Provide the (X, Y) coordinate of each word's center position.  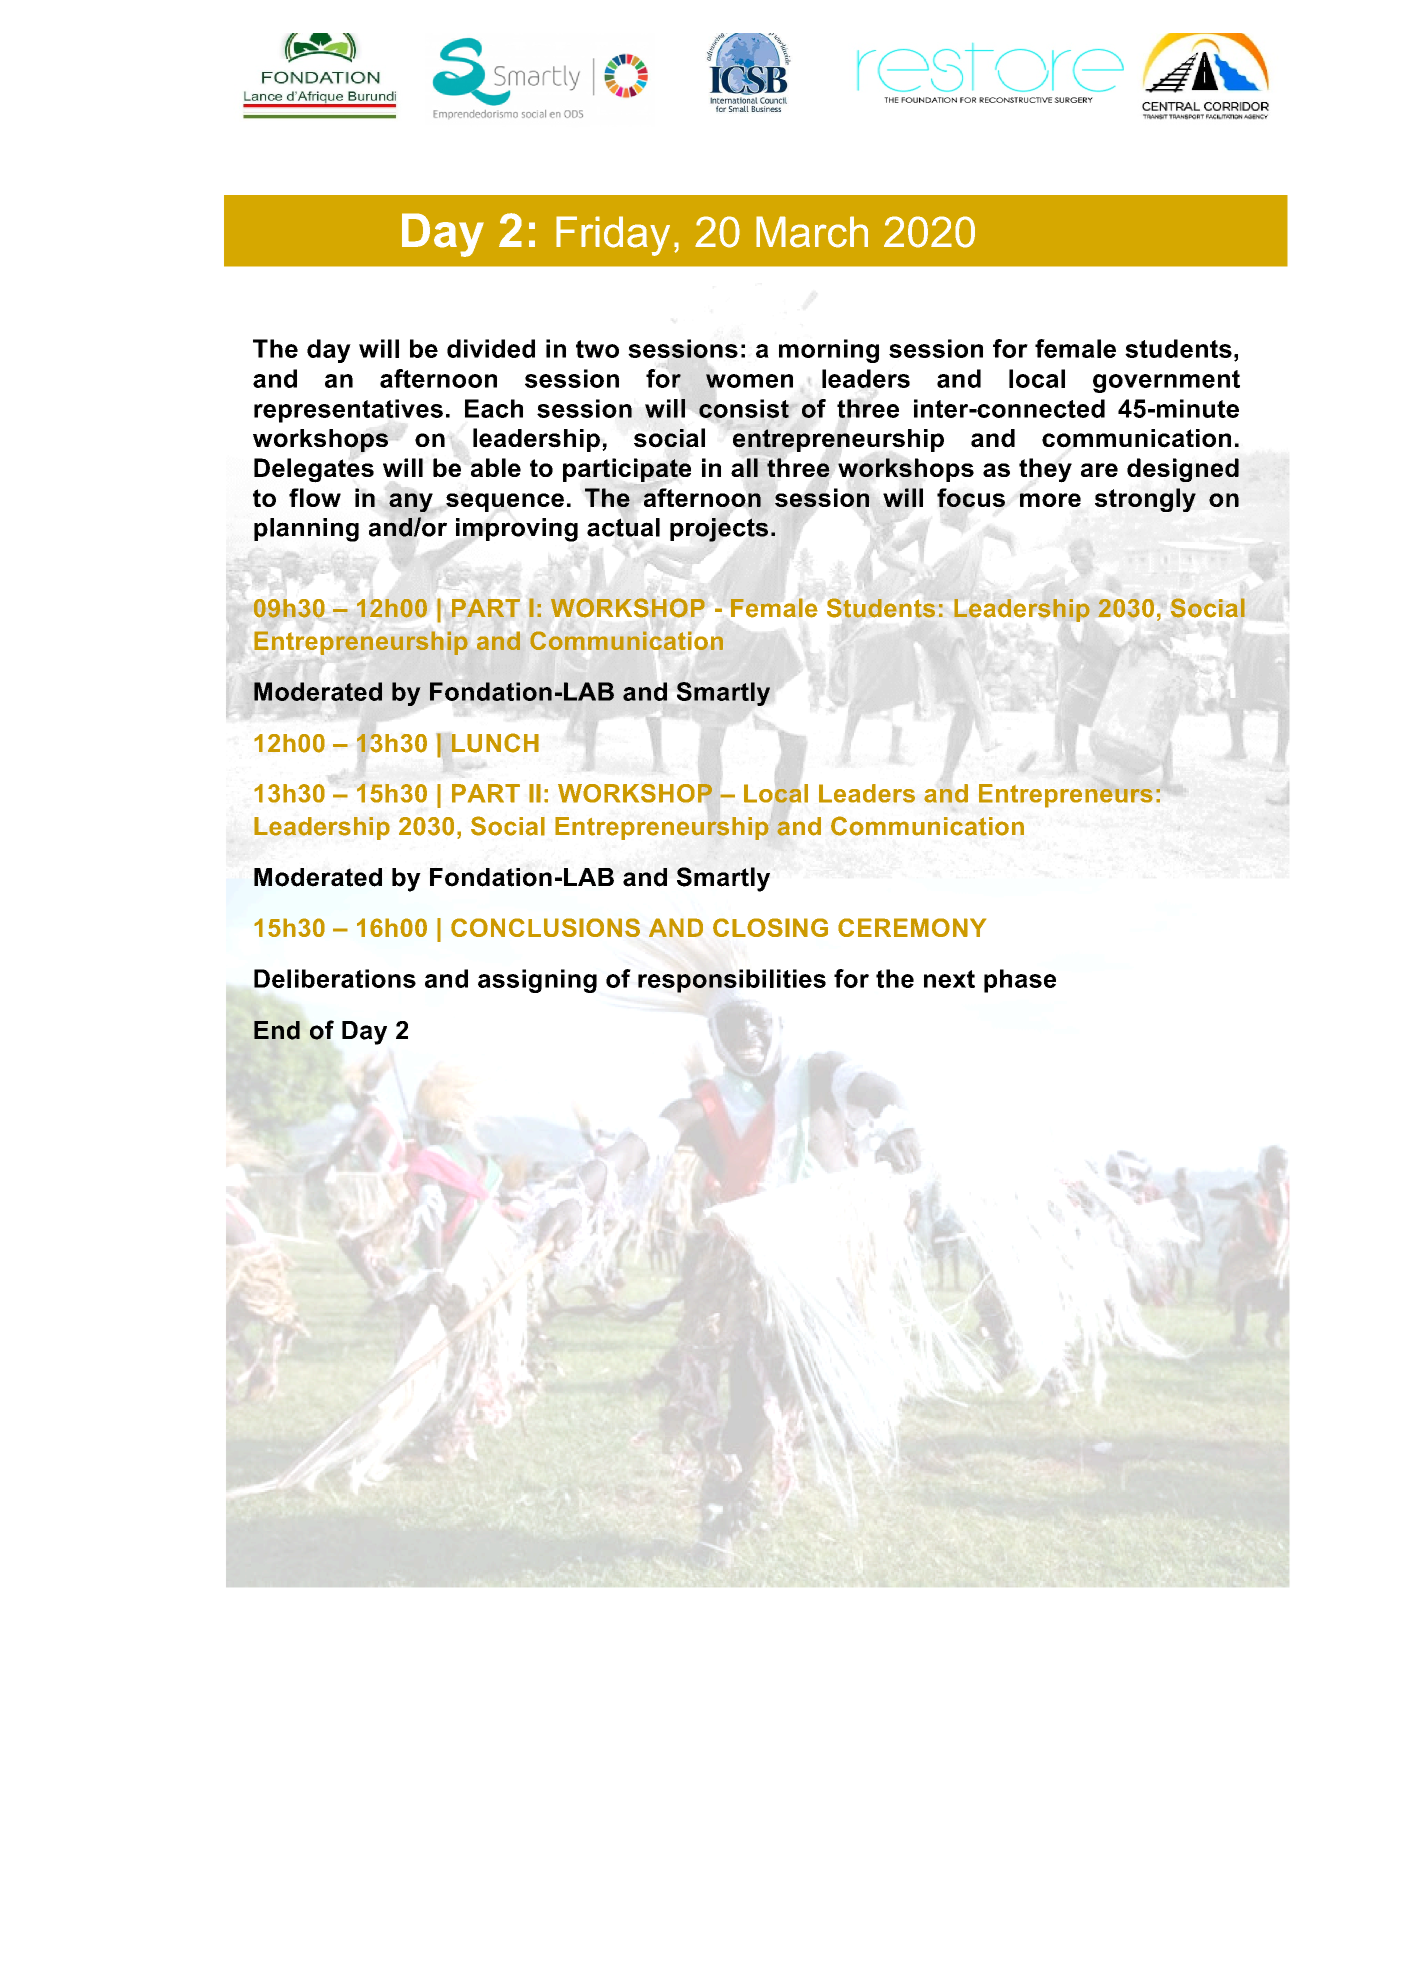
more (1050, 500)
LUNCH (495, 743)
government (1166, 381)
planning (306, 530)
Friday (613, 236)
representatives (348, 411)
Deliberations (335, 978)
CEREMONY (912, 927)
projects (719, 530)
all (744, 467)
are (1099, 470)
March (812, 232)
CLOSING (770, 927)
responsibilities (732, 981)
